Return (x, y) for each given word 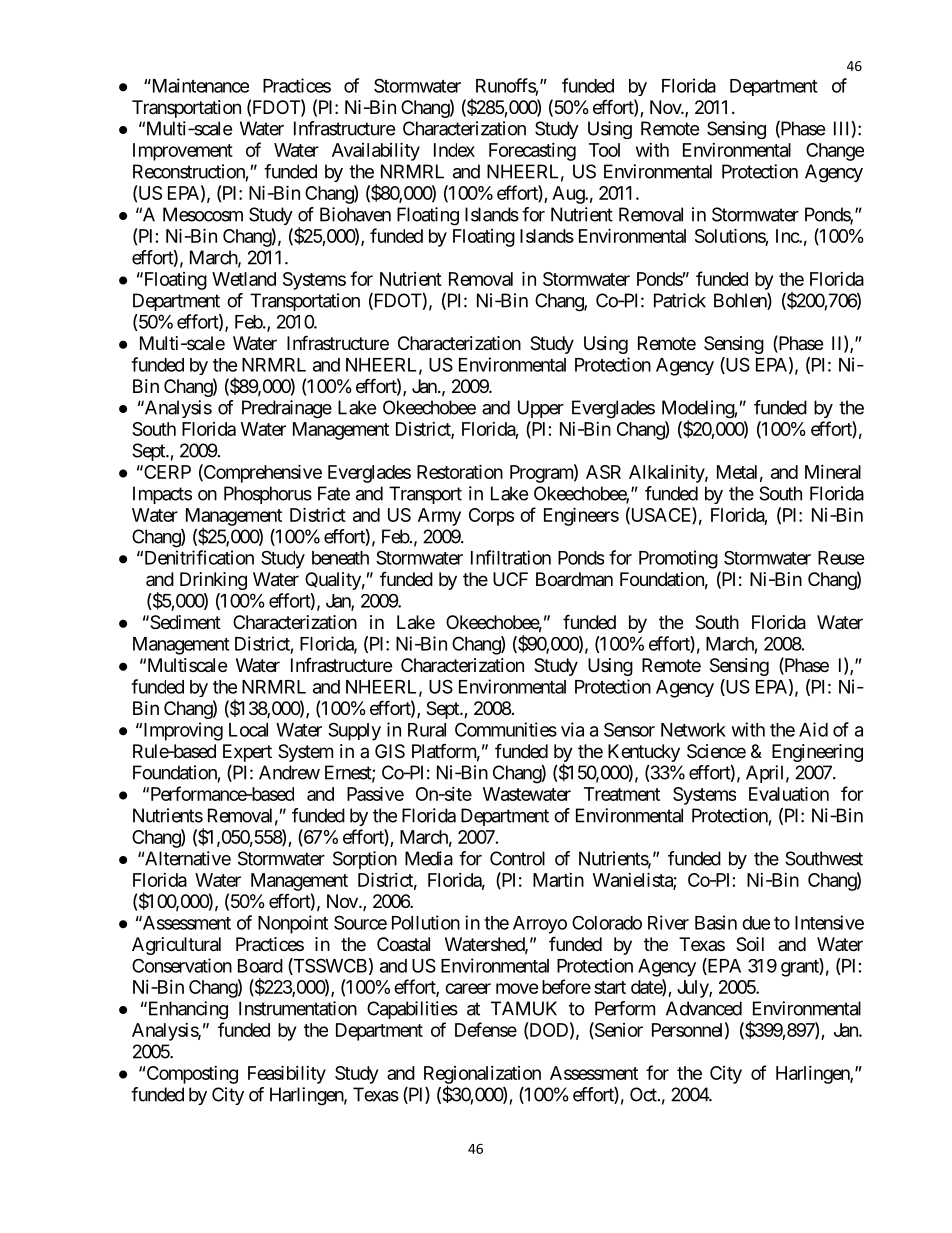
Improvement (183, 152)
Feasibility (287, 1074)
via (572, 729)
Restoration (460, 471)
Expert (247, 753)
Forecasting (532, 152)
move (517, 988)
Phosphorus (268, 495)
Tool (604, 150)
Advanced (704, 1008)
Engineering (817, 753)
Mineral (833, 472)
